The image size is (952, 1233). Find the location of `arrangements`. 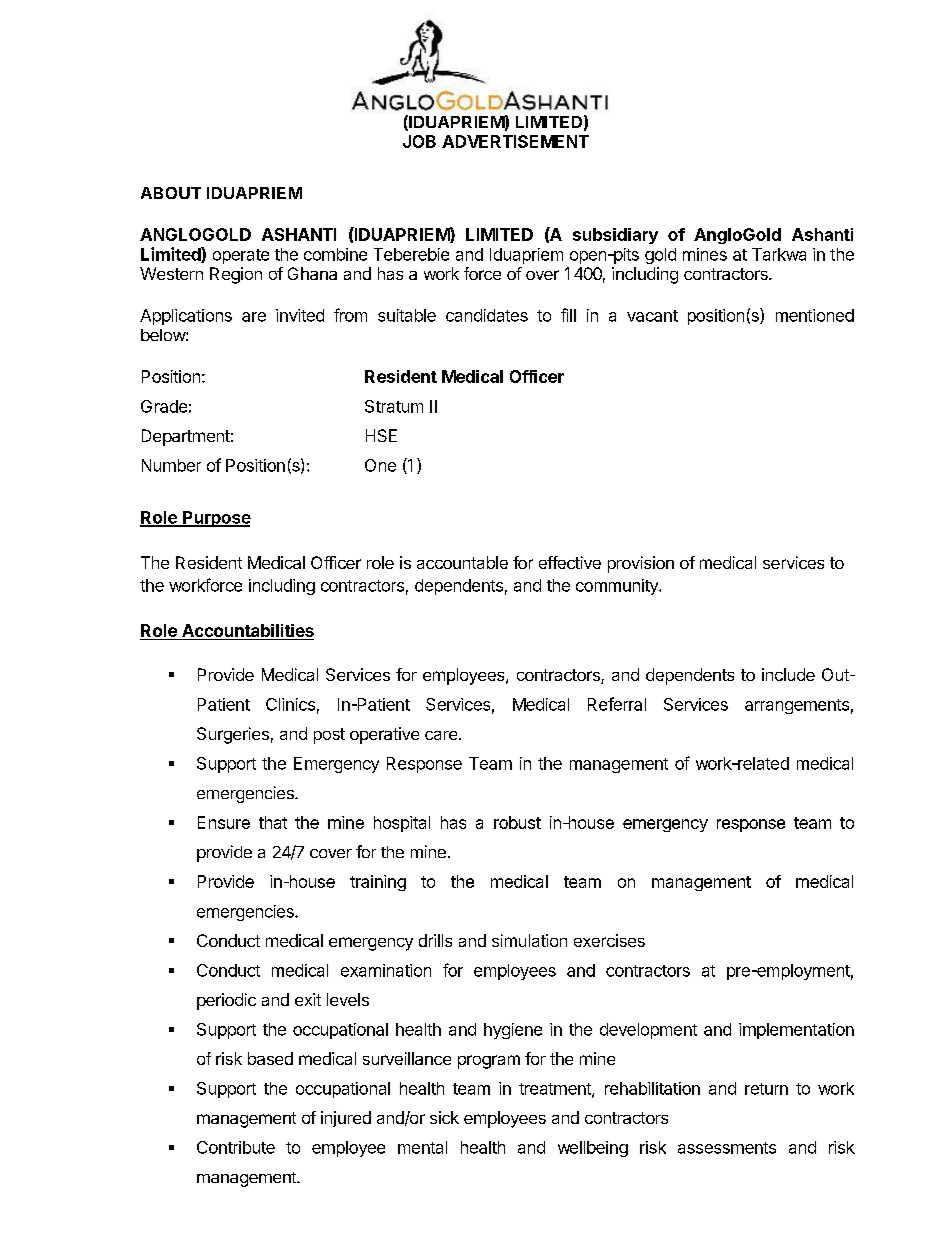

arrangements is located at coordinates (797, 706).
